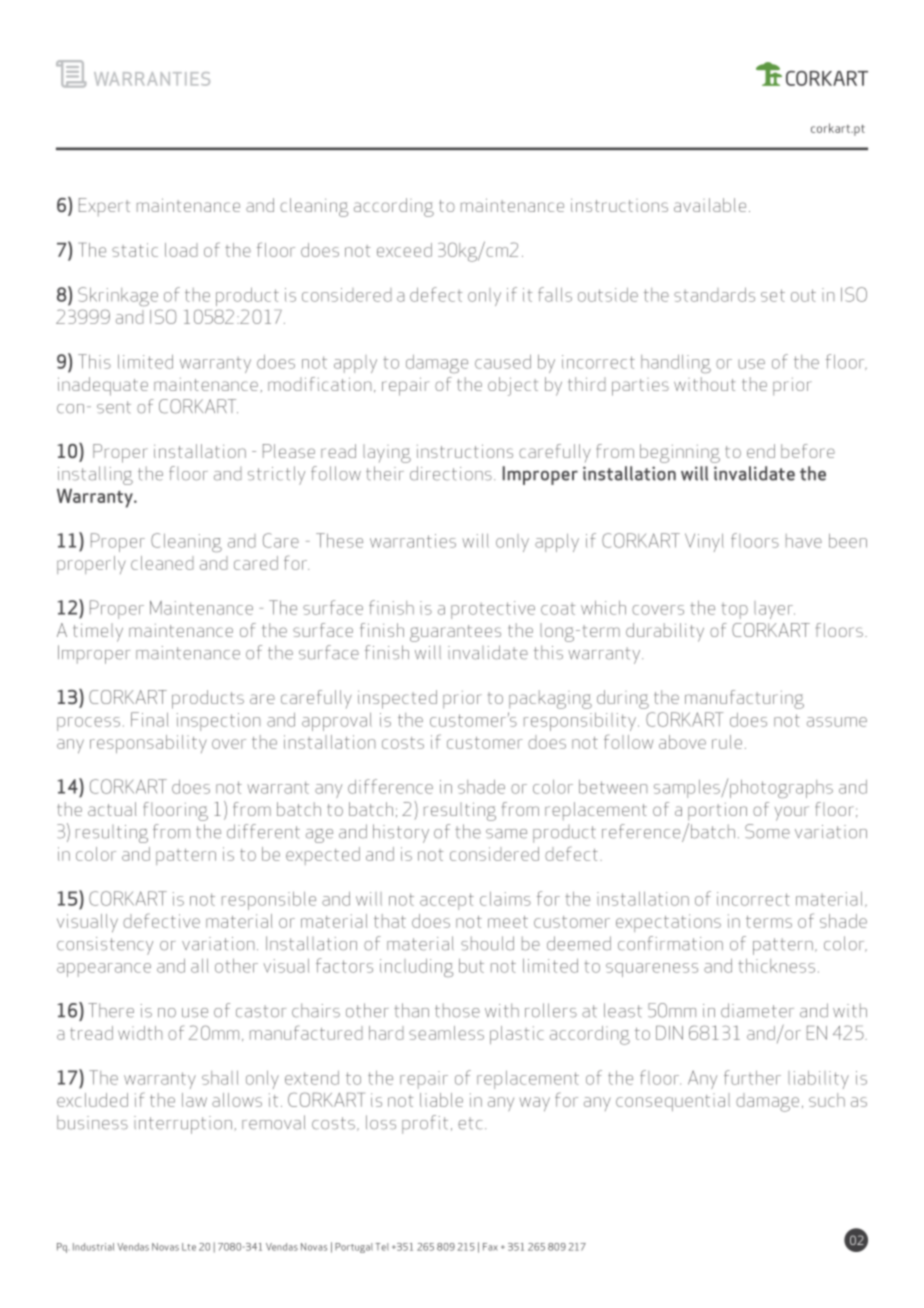  What do you see at coordinates (804, 541) in the screenshot?
I see `have` at bounding box center [804, 541].
